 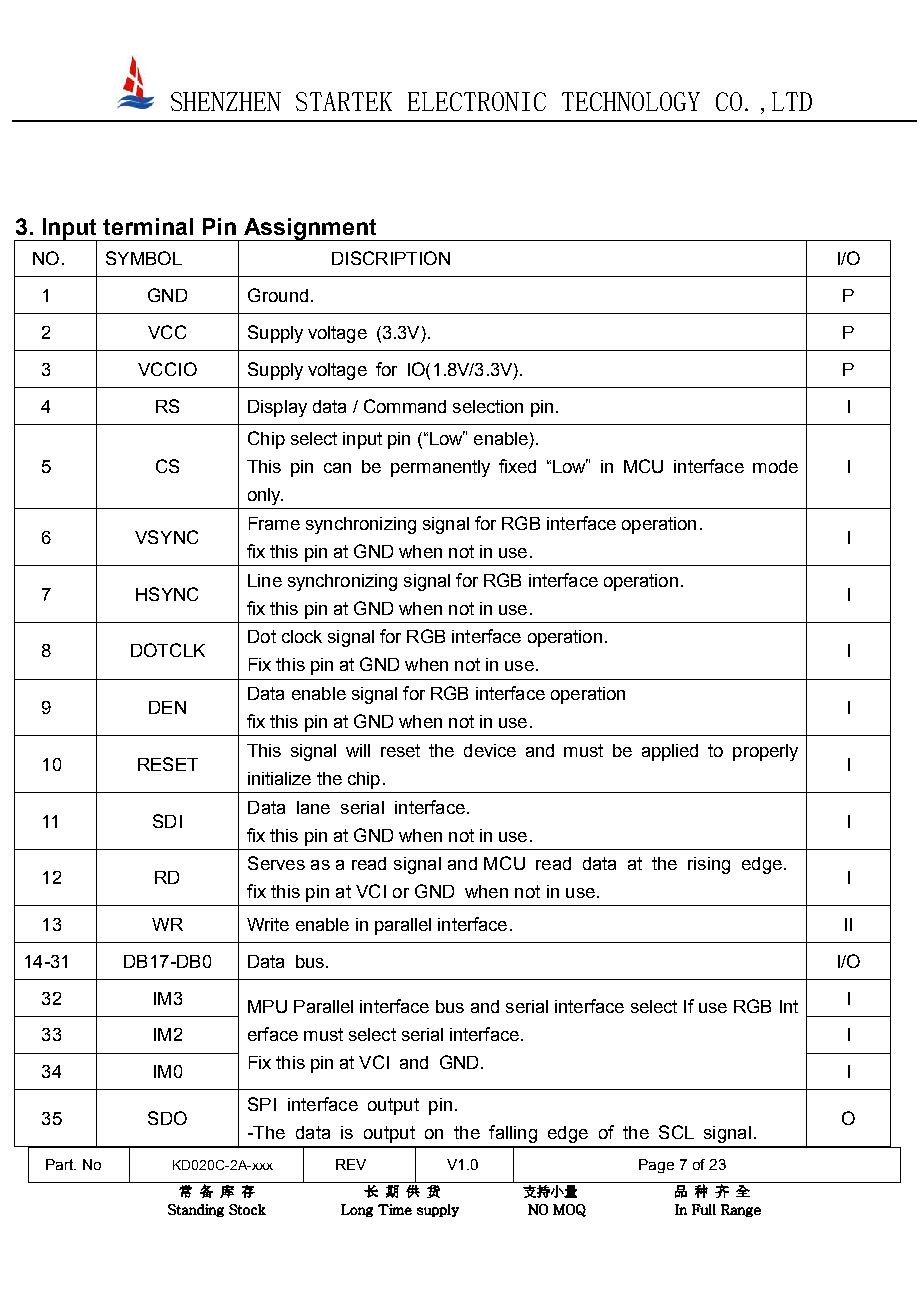 I want to click on lane, so click(x=313, y=807).
